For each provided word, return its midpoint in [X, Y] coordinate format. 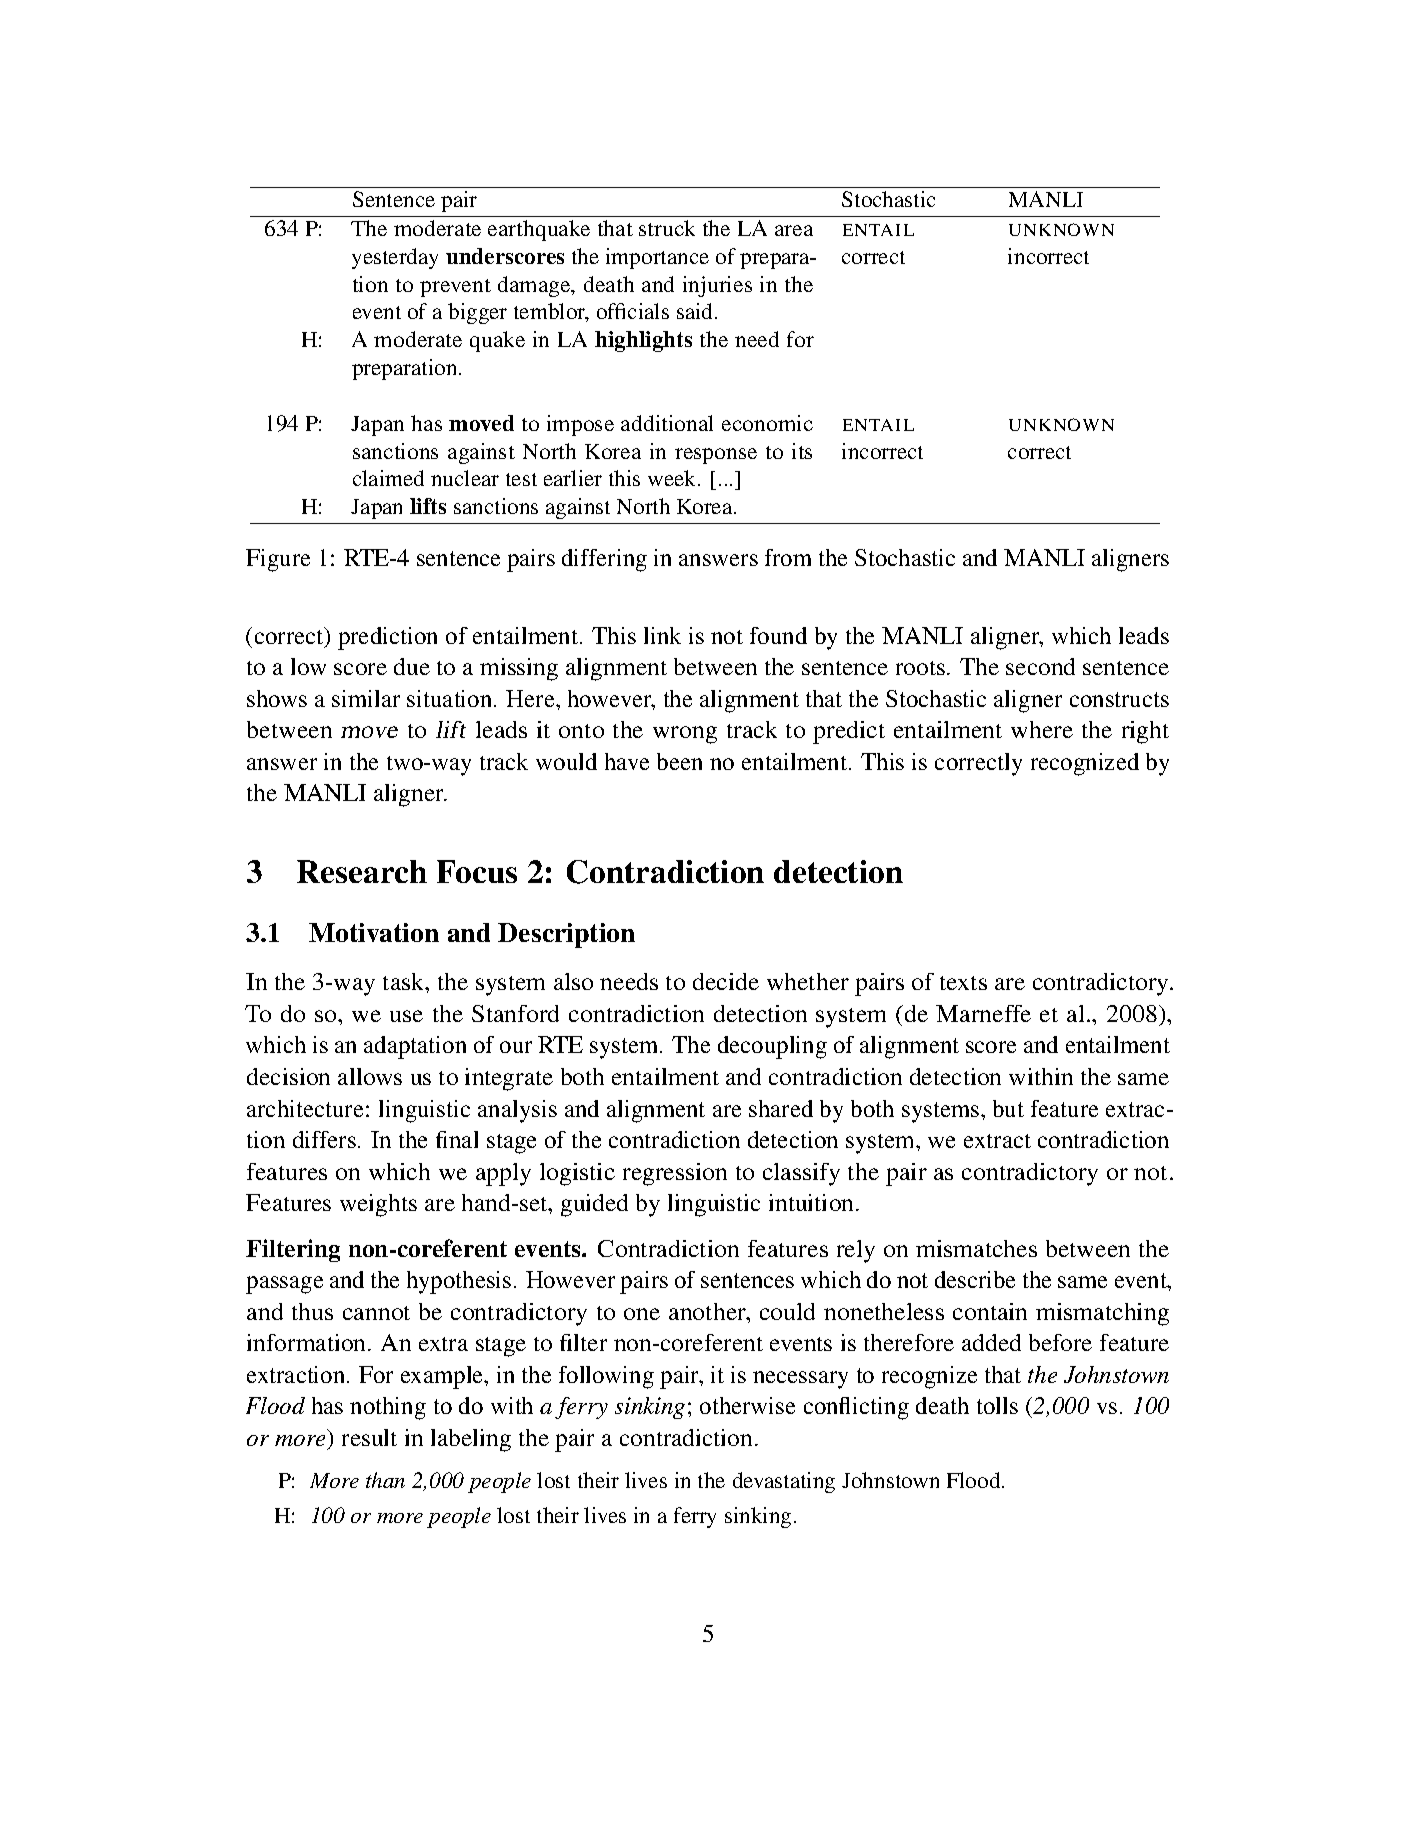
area [794, 230]
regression [675, 1174]
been [679, 761]
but [1008, 1108]
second [1040, 666]
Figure [278, 560]
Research [362, 871]
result [369, 1437]
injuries [717, 286]
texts [963, 983]
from [788, 557]
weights [378, 1205]
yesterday [395, 258]
